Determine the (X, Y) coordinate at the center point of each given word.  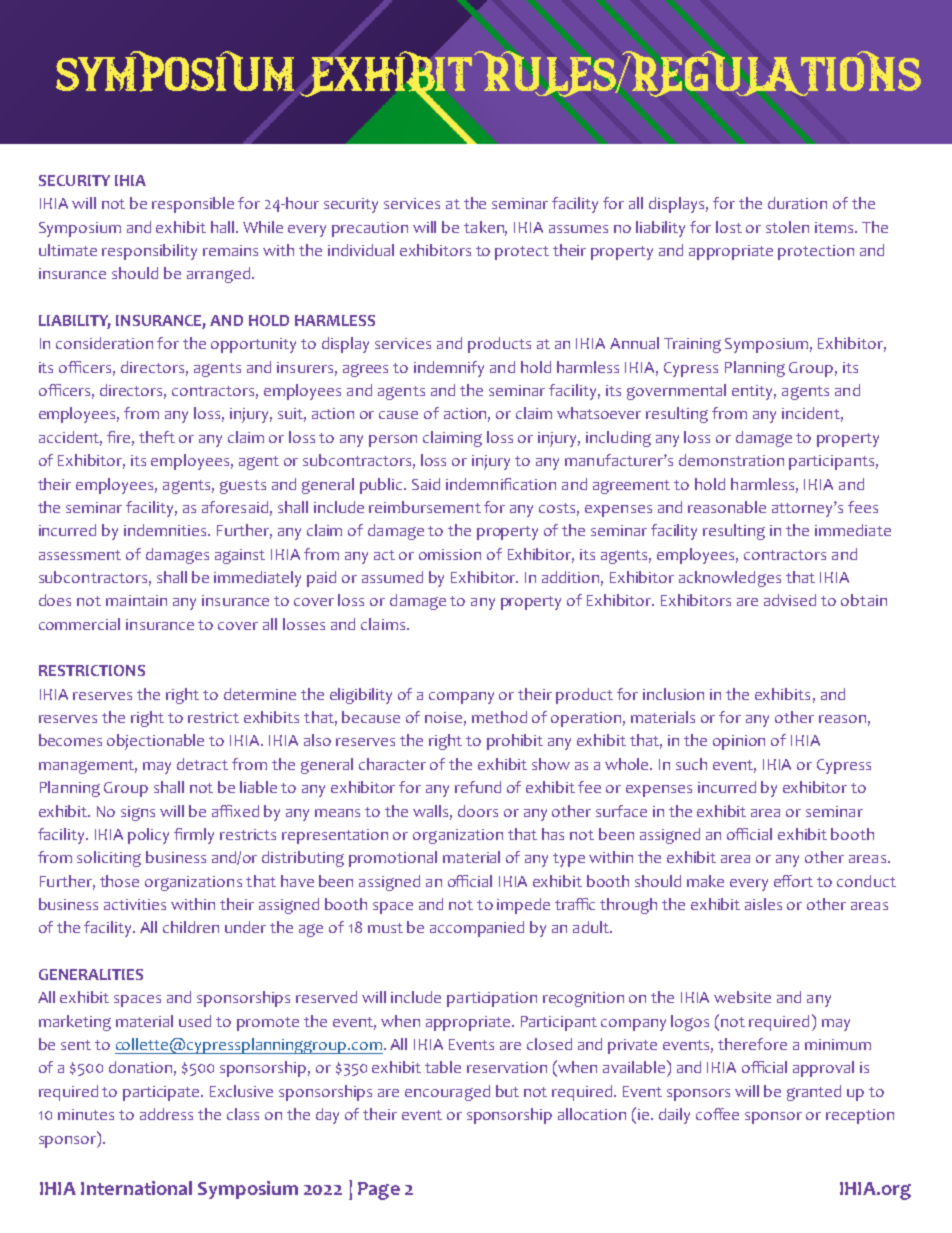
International (136, 1188)
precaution (370, 229)
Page (379, 1191)
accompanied (477, 929)
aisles (763, 904)
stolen (787, 227)
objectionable (155, 742)
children (191, 927)
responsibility (149, 252)
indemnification (501, 484)
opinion (739, 742)
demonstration (731, 460)
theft (157, 437)
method (499, 717)
